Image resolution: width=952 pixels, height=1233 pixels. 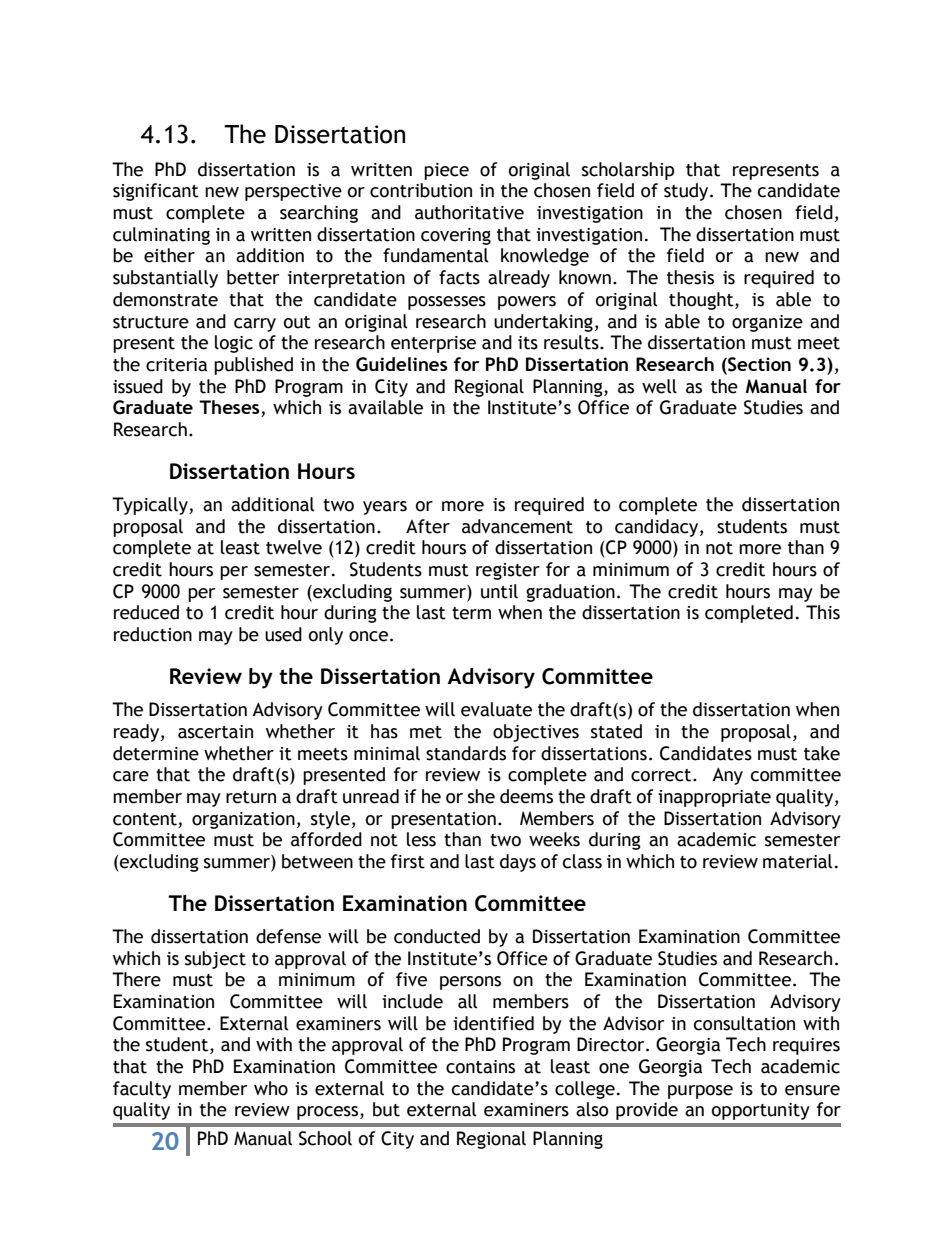 I want to click on contains, so click(x=480, y=1067).
